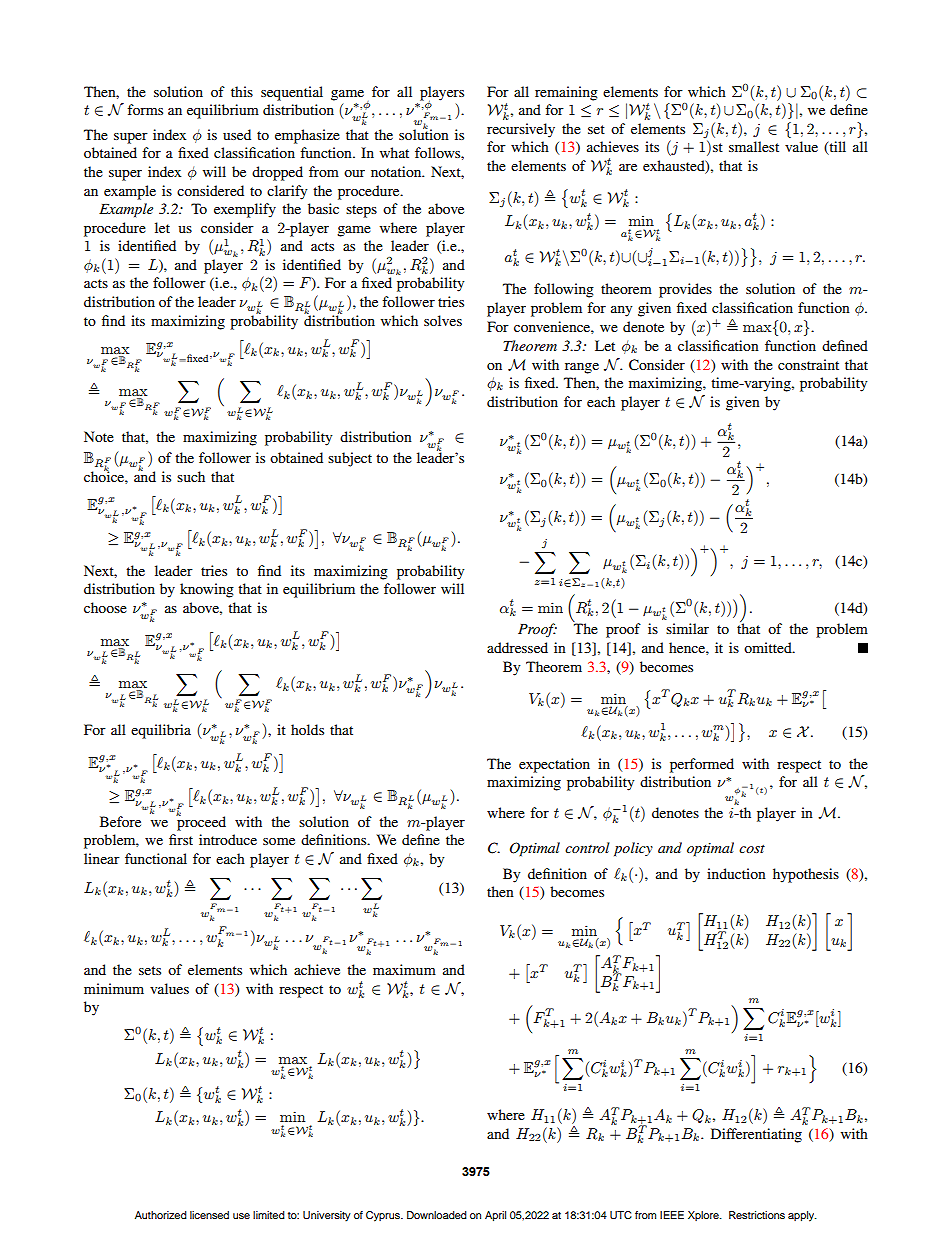 The width and height of the document is (952, 1233). What do you see at coordinates (769, 647) in the document?
I see `omitted` at bounding box center [769, 647].
